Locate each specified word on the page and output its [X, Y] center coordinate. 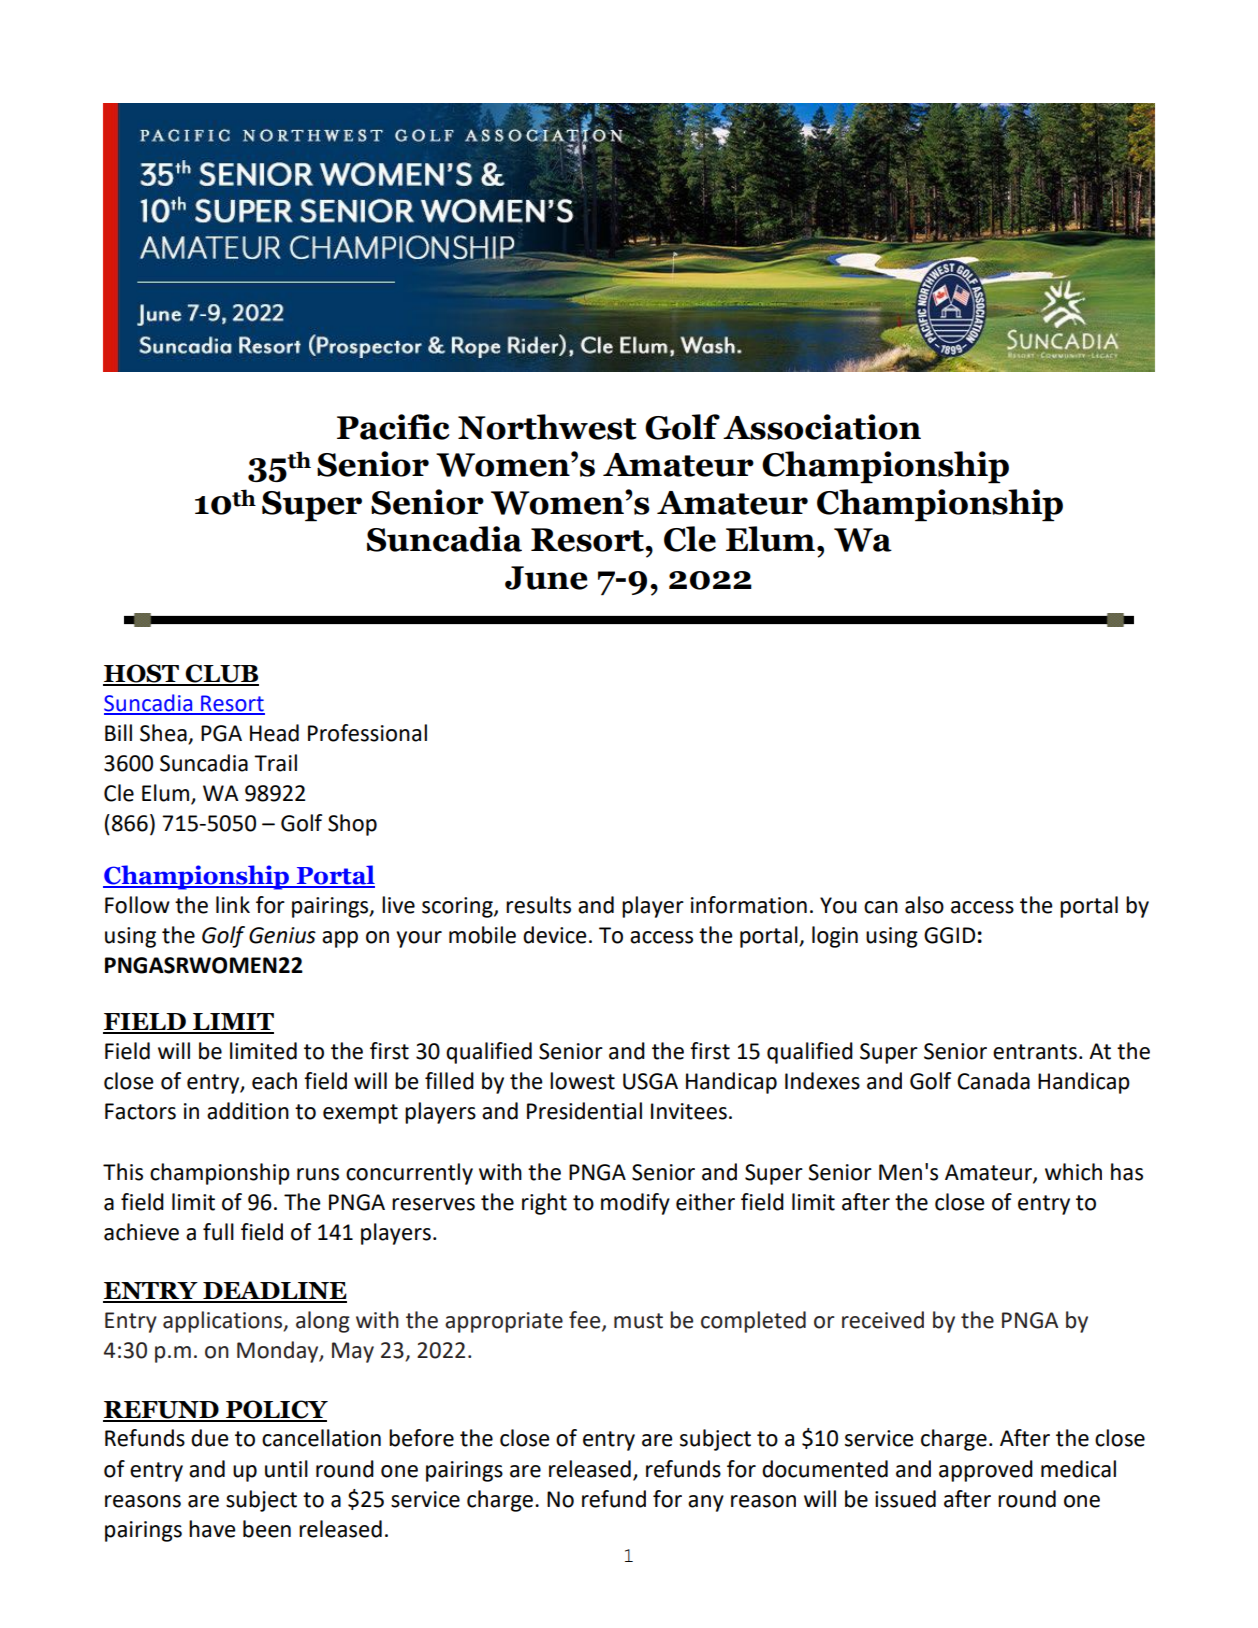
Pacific [393, 427]
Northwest [547, 427]
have [212, 1529]
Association [822, 427]
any [706, 1503]
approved [986, 1471]
